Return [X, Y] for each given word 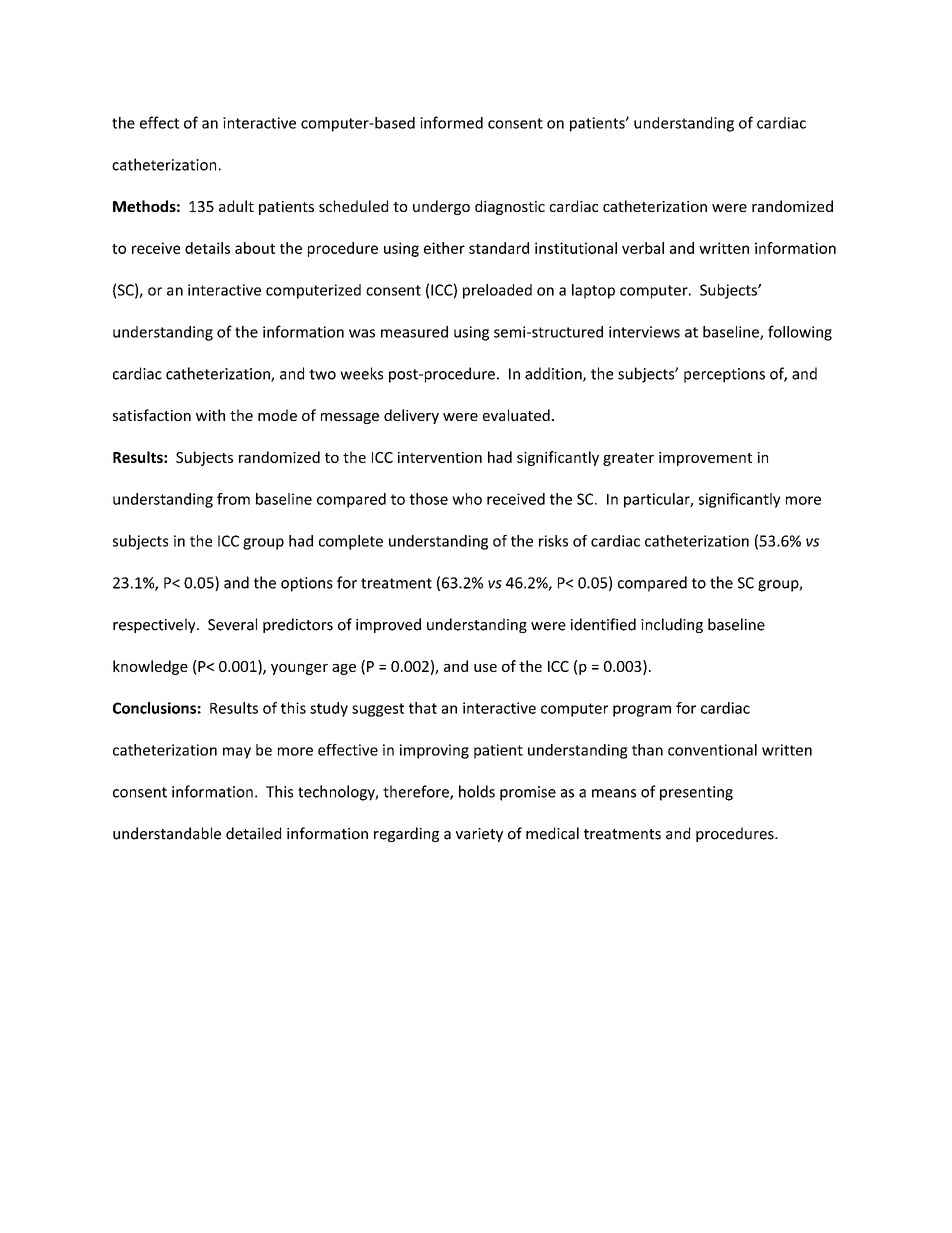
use [485, 668]
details [207, 248]
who [467, 499]
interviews [644, 332]
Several [232, 624]
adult [236, 206]
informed [451, 122]
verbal [643, 248]
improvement [705, 459]
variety [479, 835]
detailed [253, 833]
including [672, 625]
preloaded [497, 291]
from [233, 499]
